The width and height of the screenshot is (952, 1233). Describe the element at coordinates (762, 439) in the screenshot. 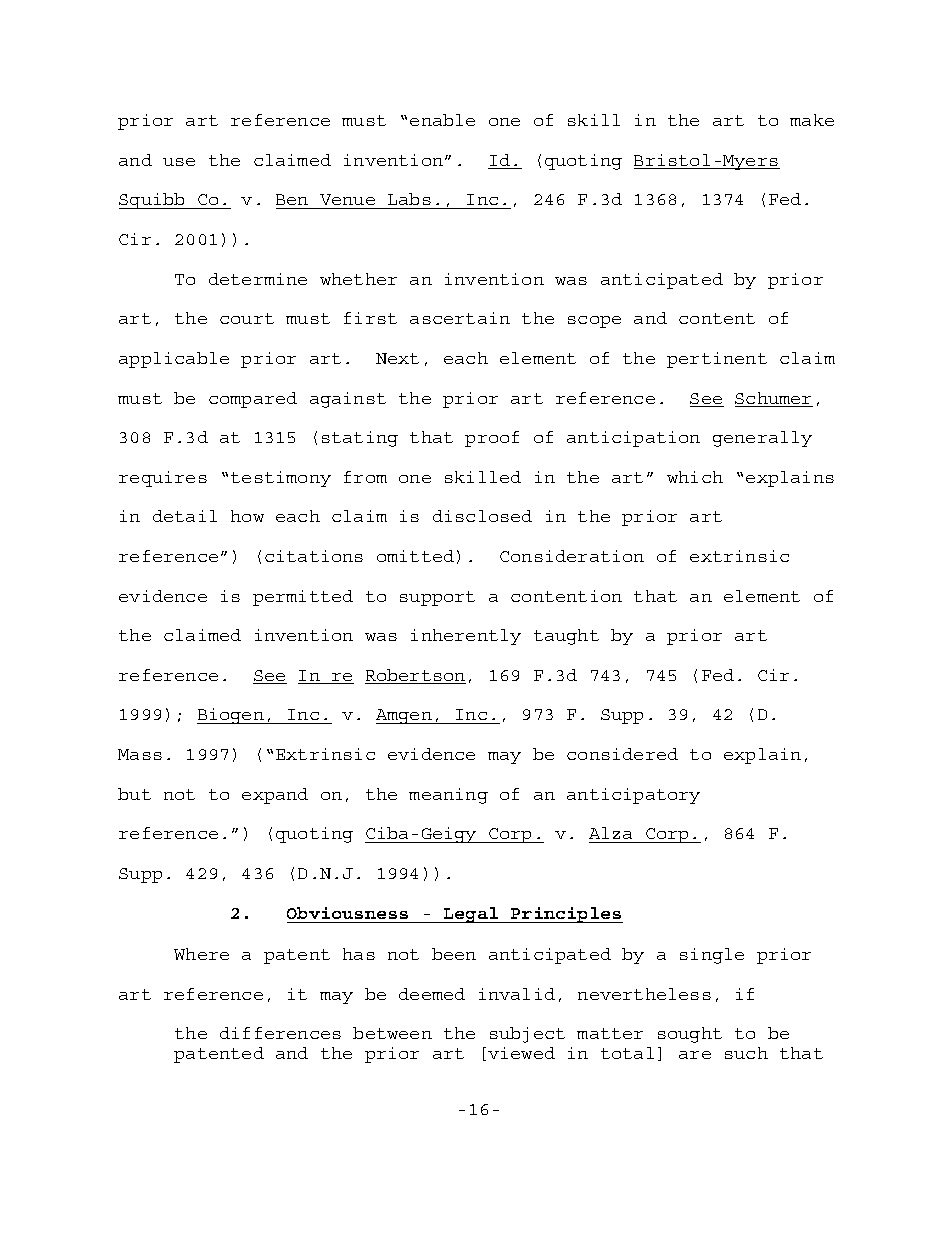

I see `generally` at that location.
